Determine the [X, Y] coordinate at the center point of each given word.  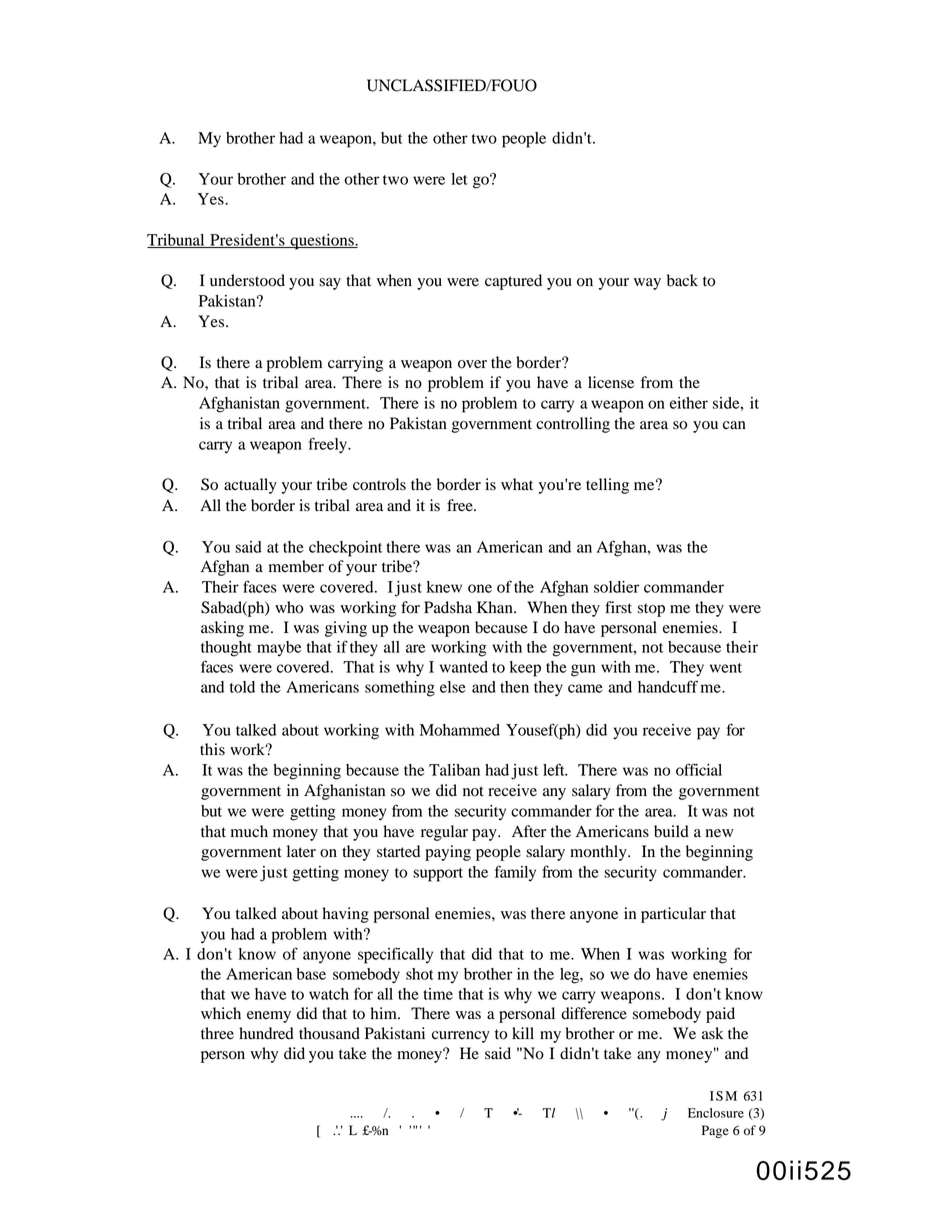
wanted [464, 667]
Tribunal [177, 241]
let [459, 179]
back [682, 280]
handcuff [668, 686]
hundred [266, 1033]
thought [226, 649]
